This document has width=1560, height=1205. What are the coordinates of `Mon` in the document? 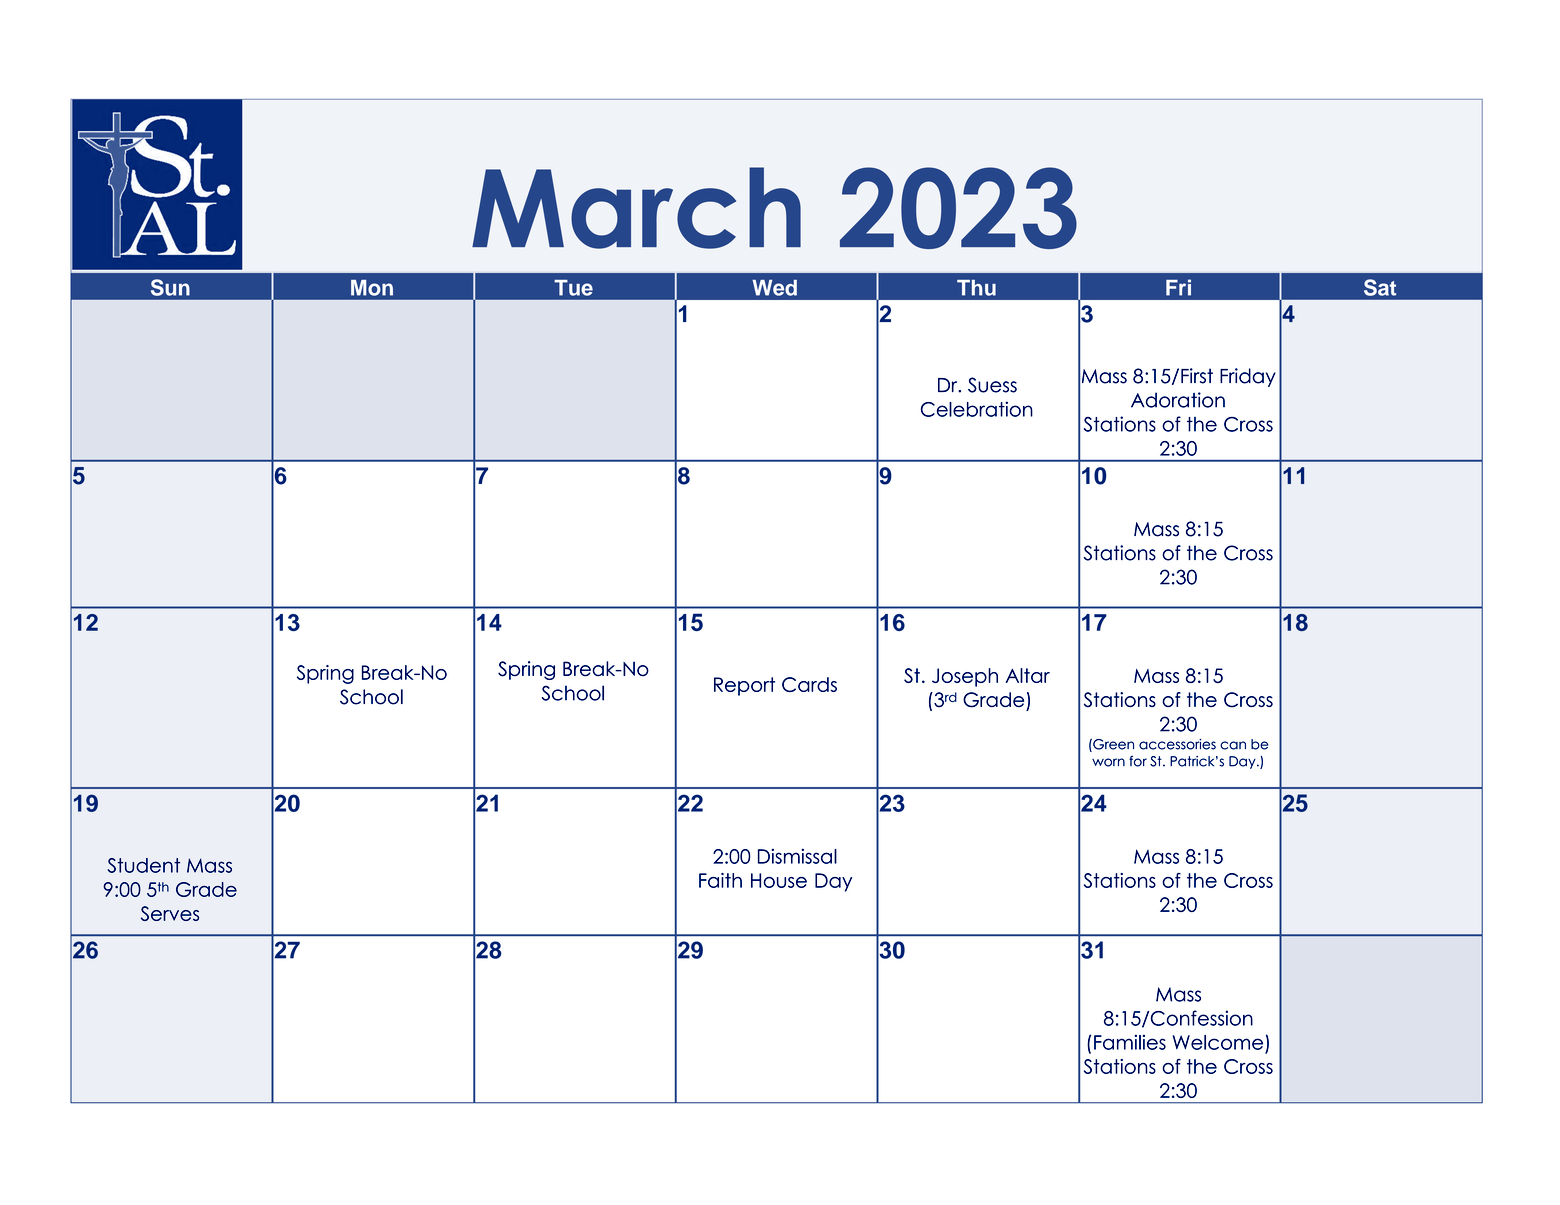 It's located at (372, 288).
